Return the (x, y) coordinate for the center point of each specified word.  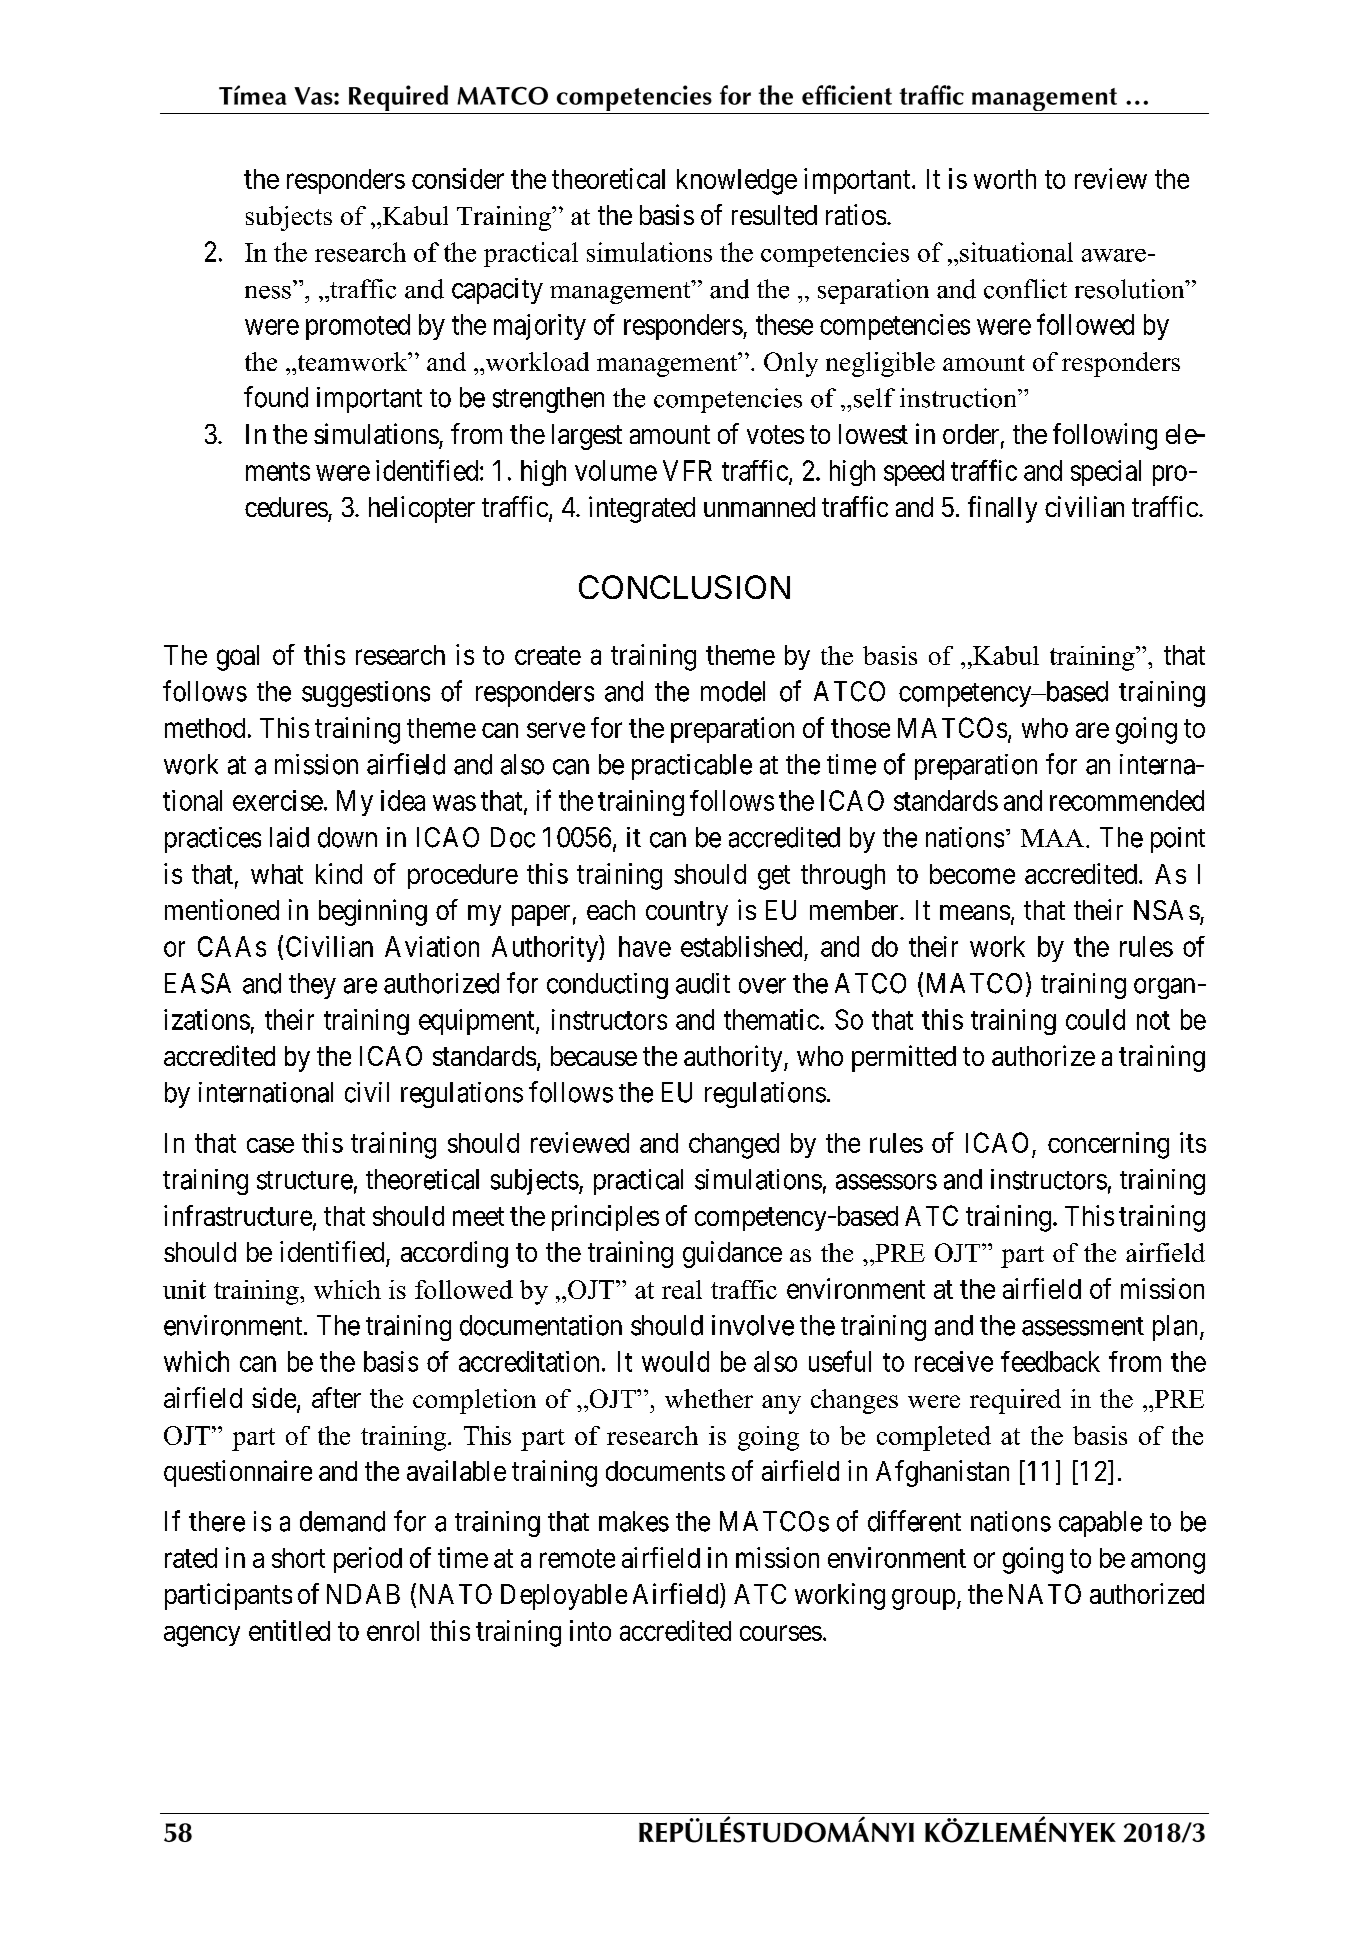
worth (1005, 179)
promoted (358, 327)
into (590, 1630)
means (975, 912)
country (687, 914)
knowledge (737, 182)
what (277, 874)
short (298, 1558)
